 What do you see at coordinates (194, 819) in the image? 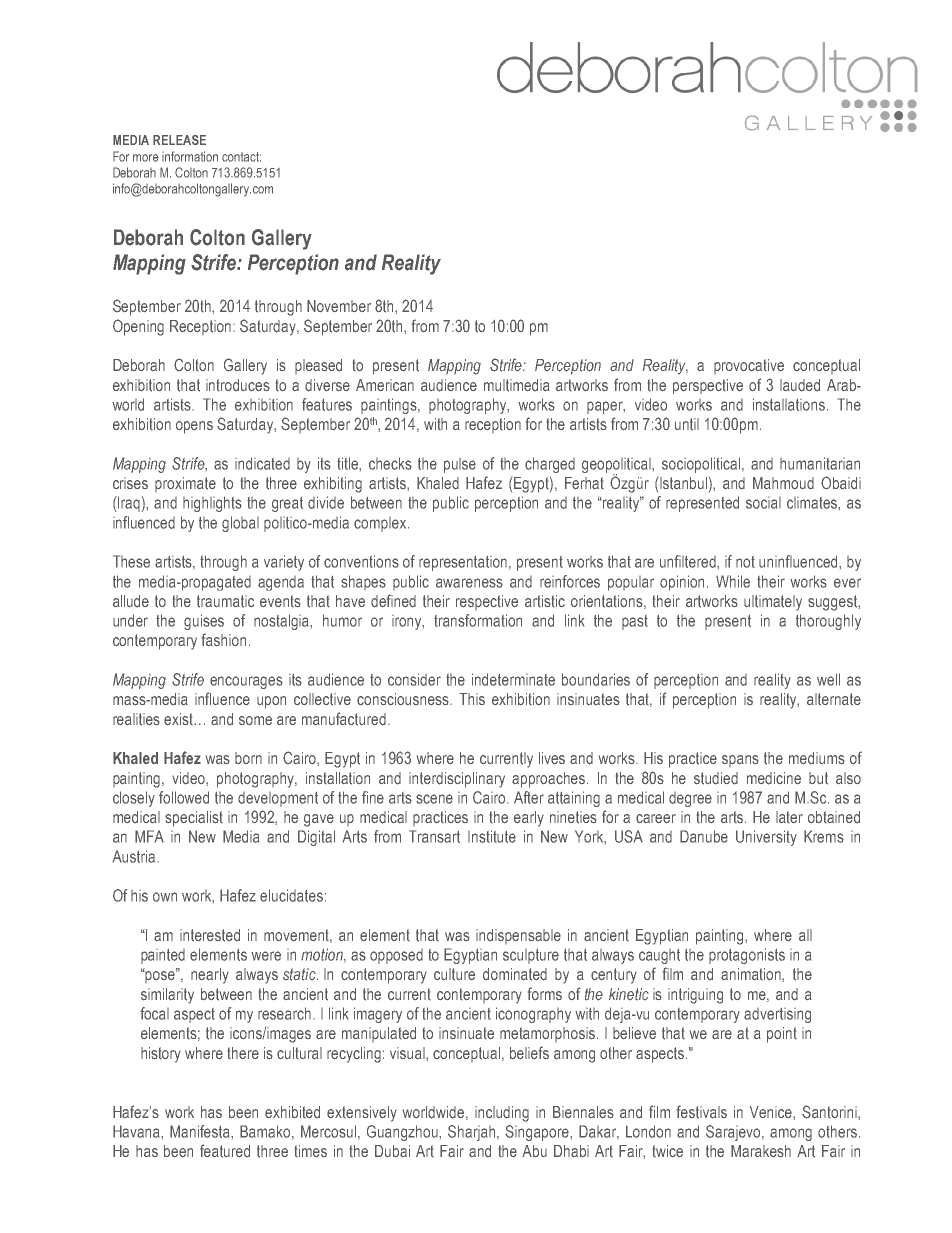
I see `specialist` at bounding box center [194, 819].
